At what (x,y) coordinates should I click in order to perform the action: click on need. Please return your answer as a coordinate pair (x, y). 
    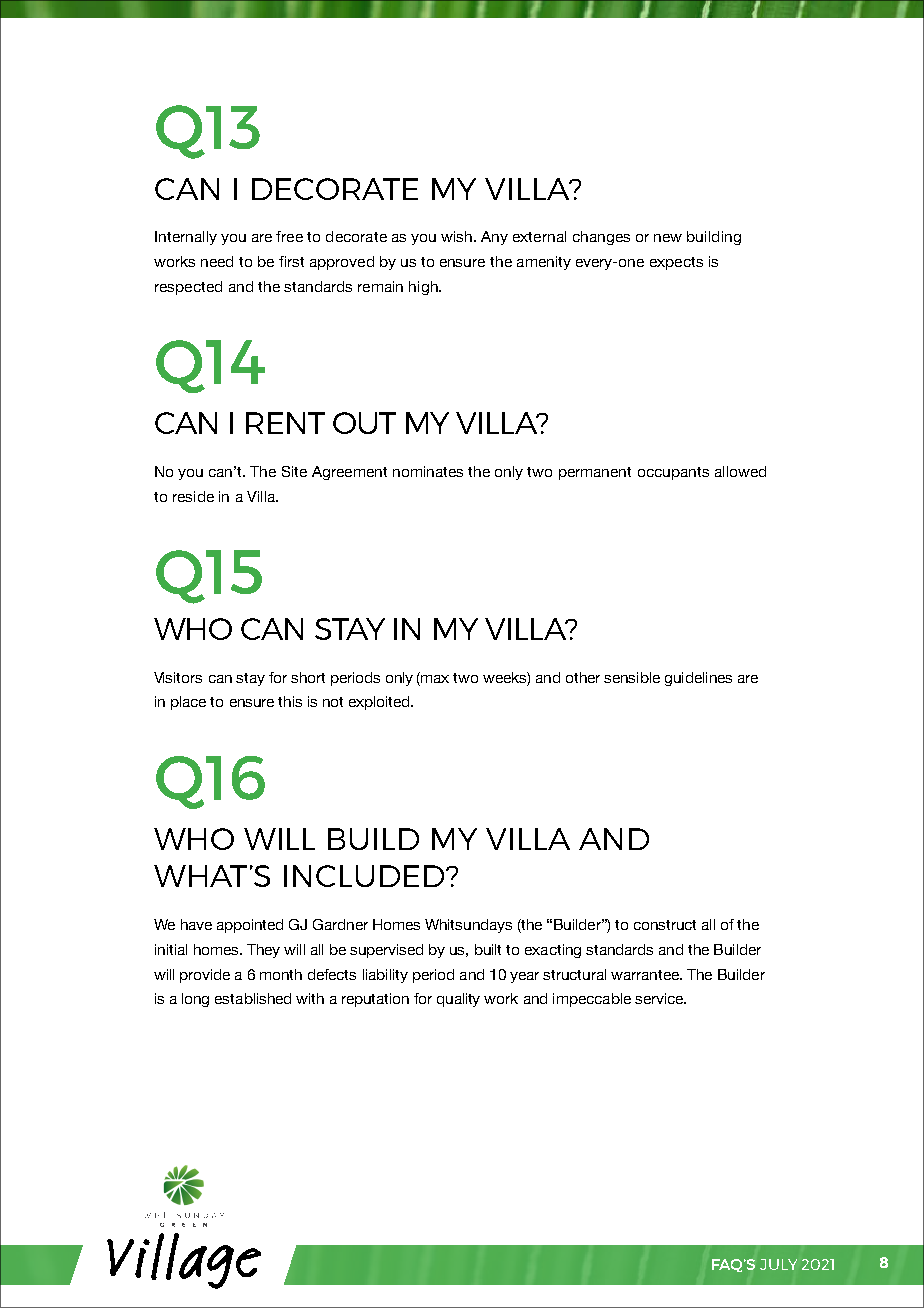
    Looking at the image, I should click on (217, 261).
